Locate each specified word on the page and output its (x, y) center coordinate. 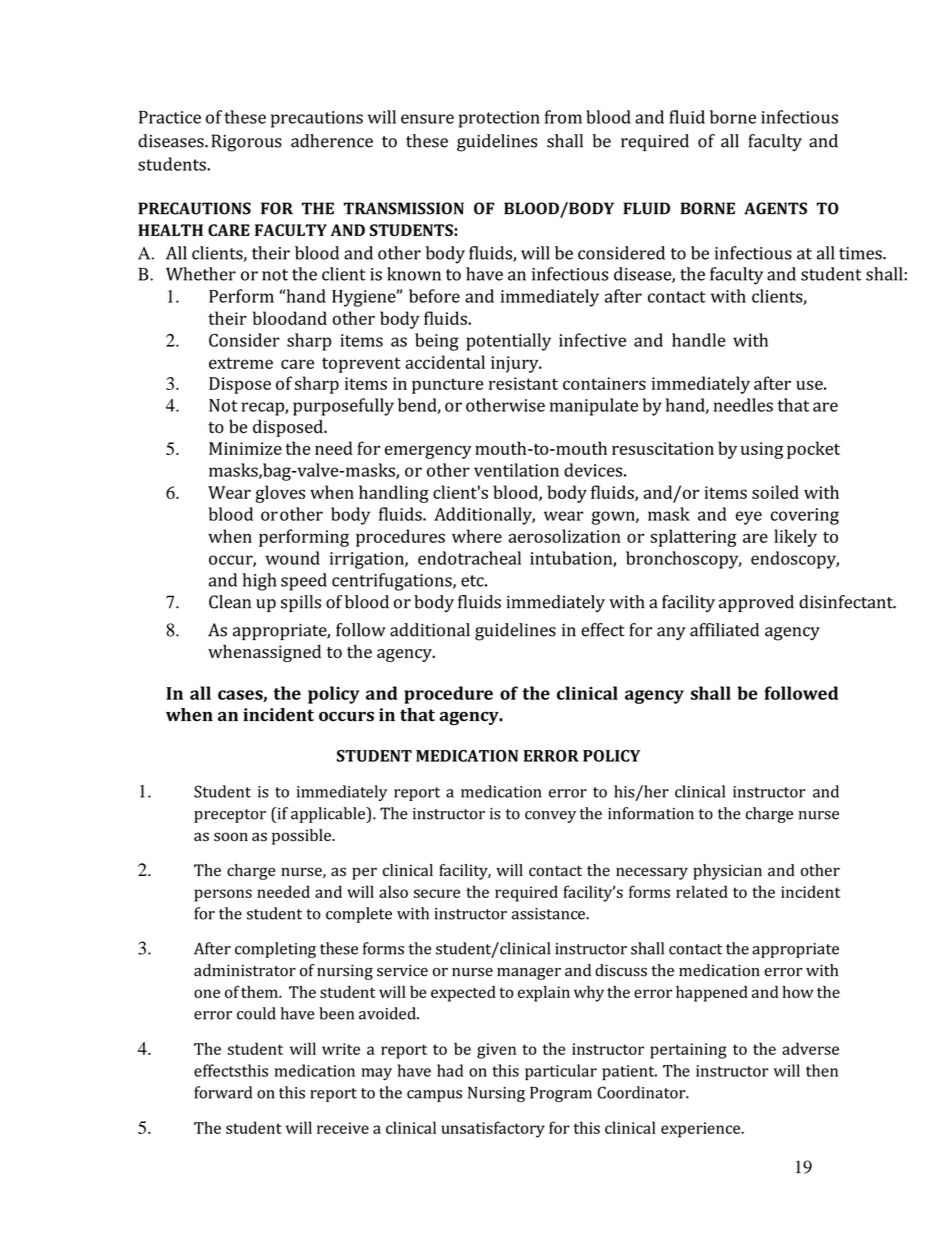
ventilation (516, 470)
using (762, 450)
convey (550, 817)
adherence (332, 141)
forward (223, 1092)
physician (727, 872)
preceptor (230, 816)
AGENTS (775, 208)
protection (499, 119)
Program (561, 1094)
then (822, 1070)
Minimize (245, 448)
